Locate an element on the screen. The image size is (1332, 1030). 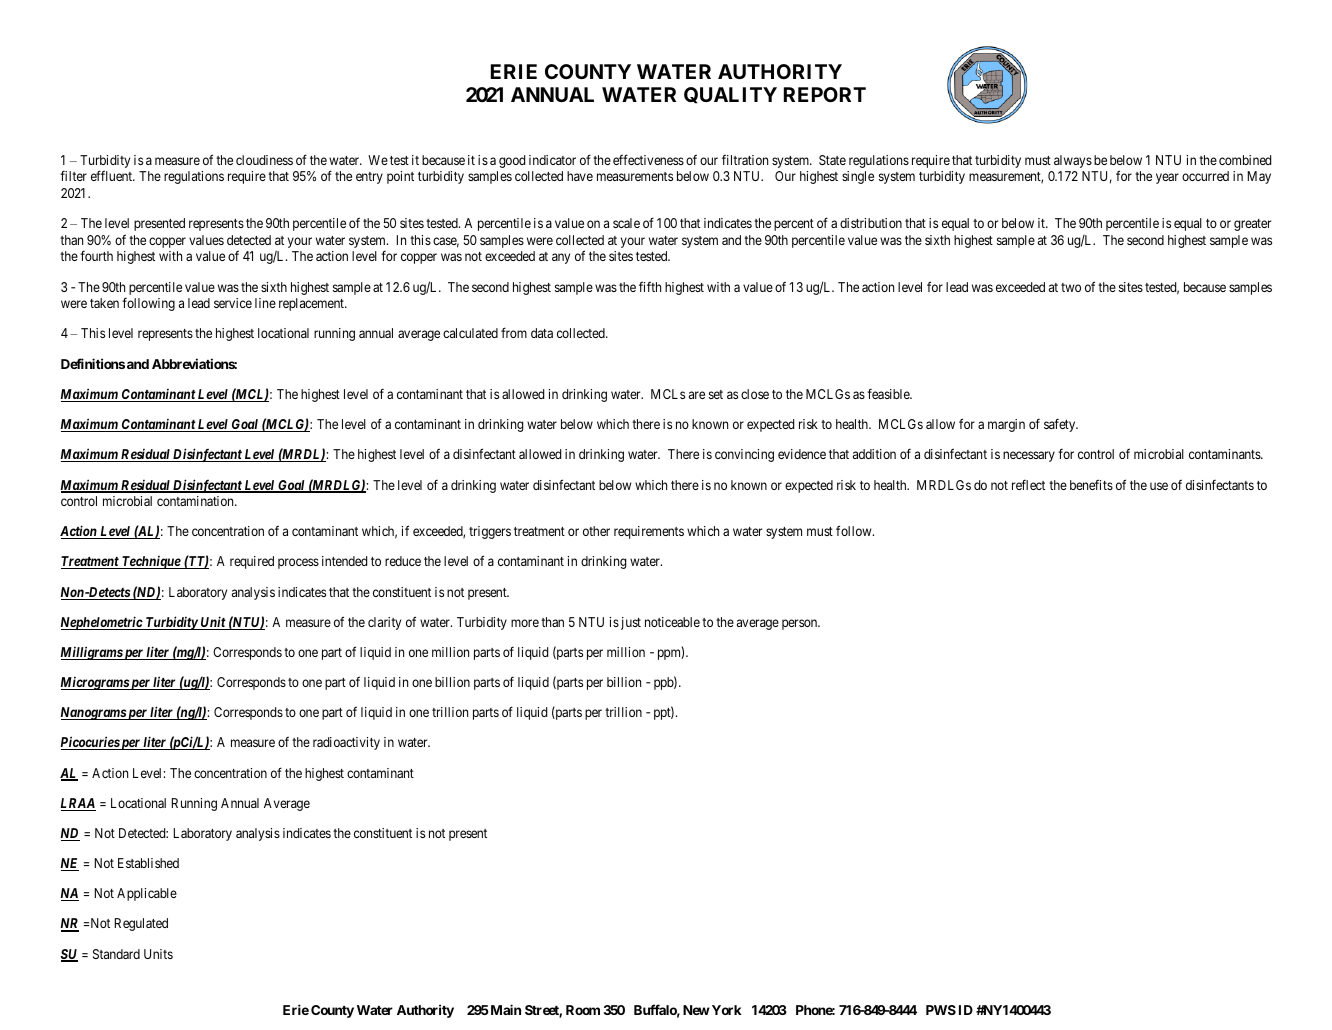
always is located at coordinates (1073, 161).
